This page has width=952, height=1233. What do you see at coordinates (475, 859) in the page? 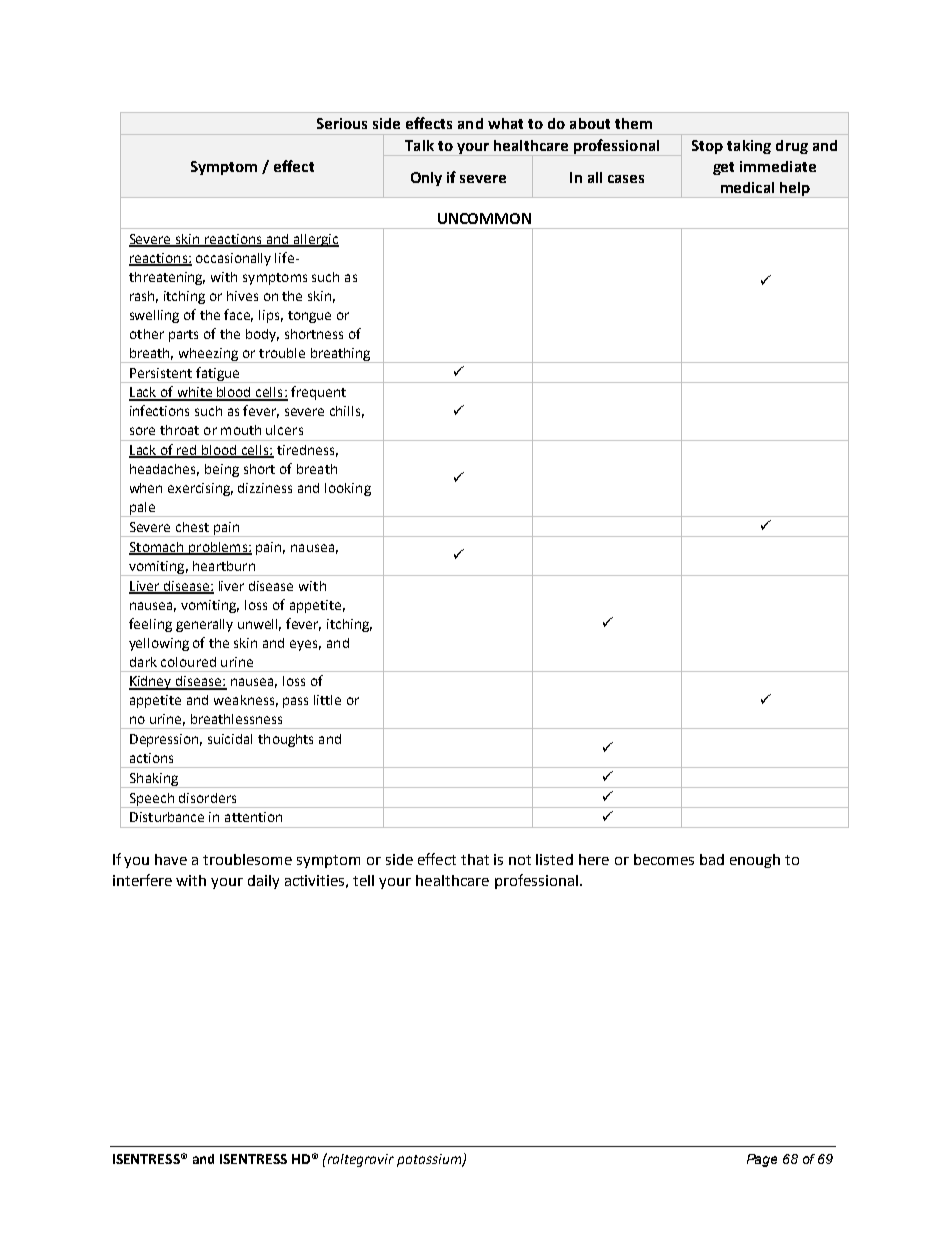
I see `that` at bounding box center [475, 859].
